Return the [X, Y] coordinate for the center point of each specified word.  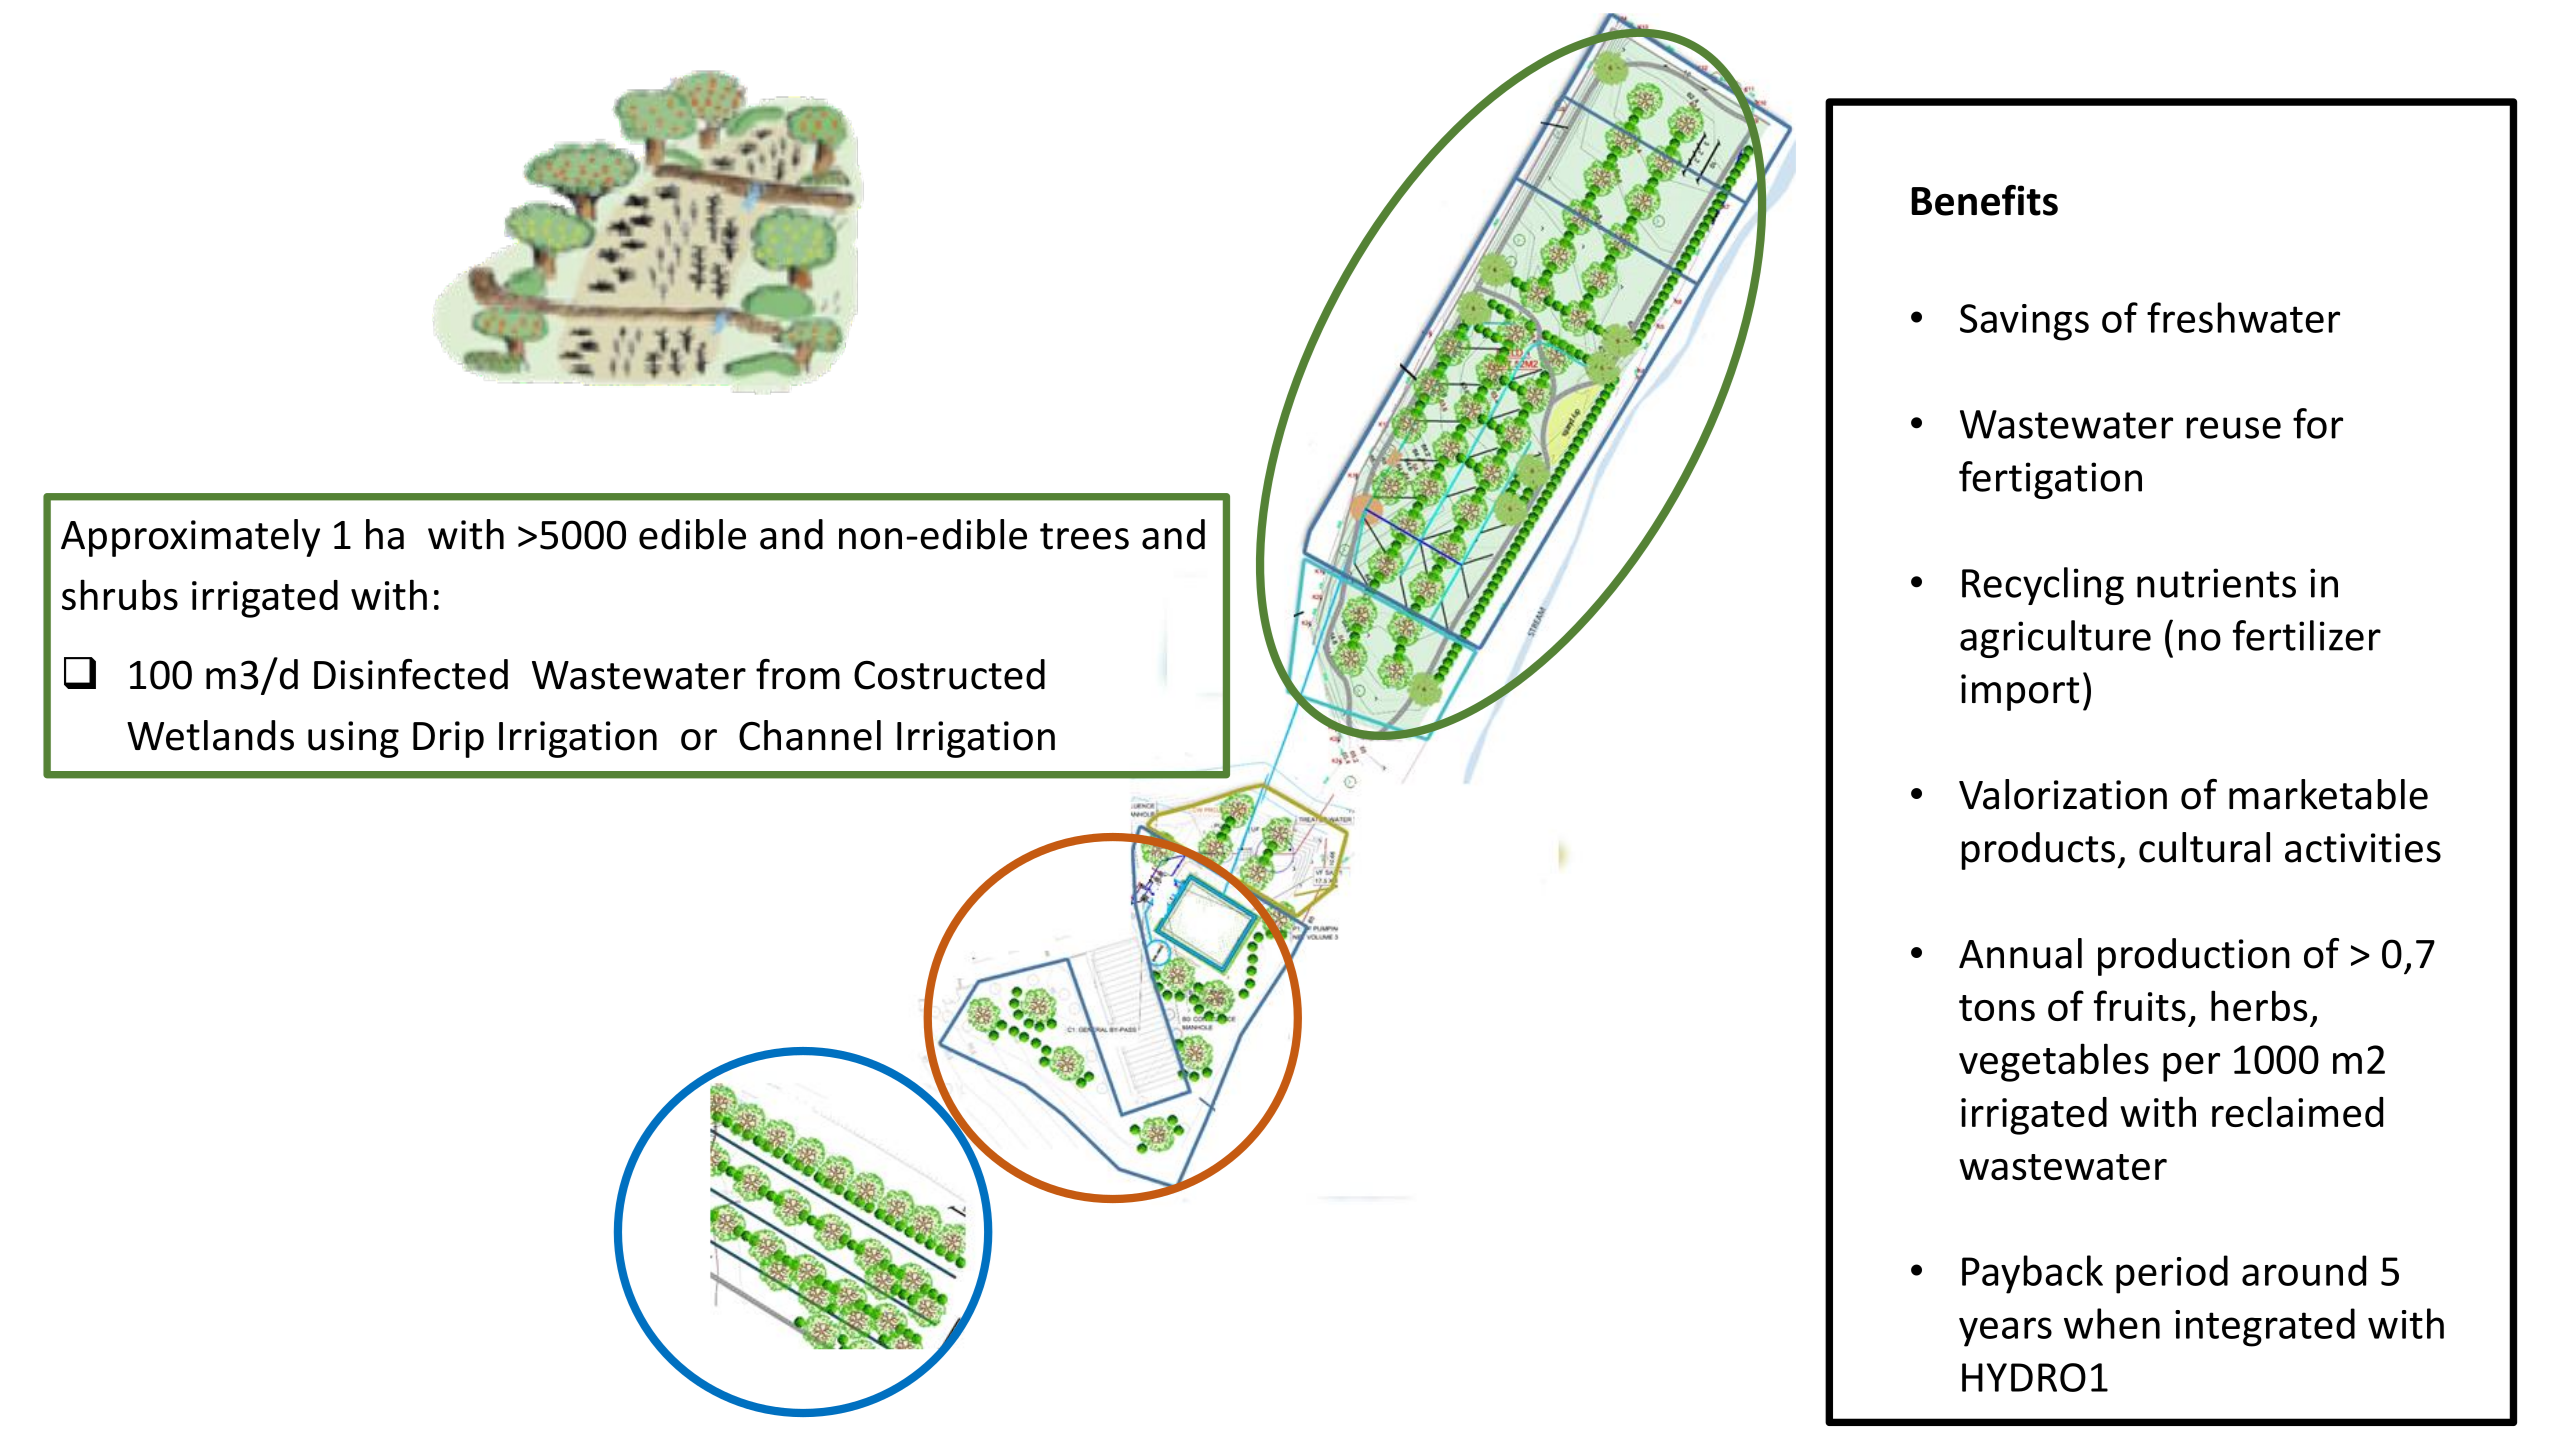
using [353, 739]
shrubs [120, 594]
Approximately [190, 538]
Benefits [1984, 200]
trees [1084, 536]
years [2005, 1332]
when [2112, 1323]
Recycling [2043, 586]
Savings [2024, 322]
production [2194, 957]
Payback [2032, 1274]
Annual [2020, 953]
